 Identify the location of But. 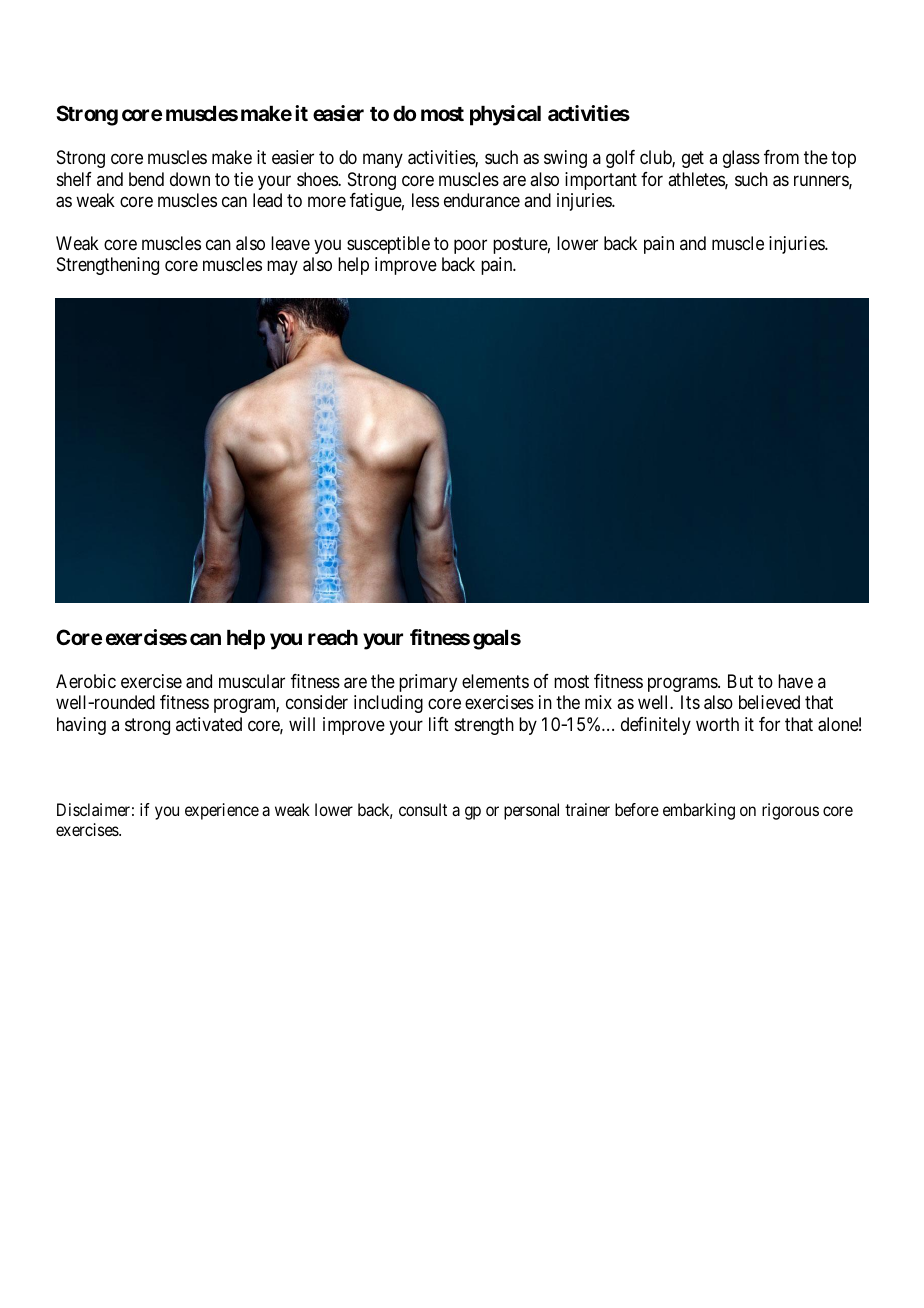
(740, 681).
